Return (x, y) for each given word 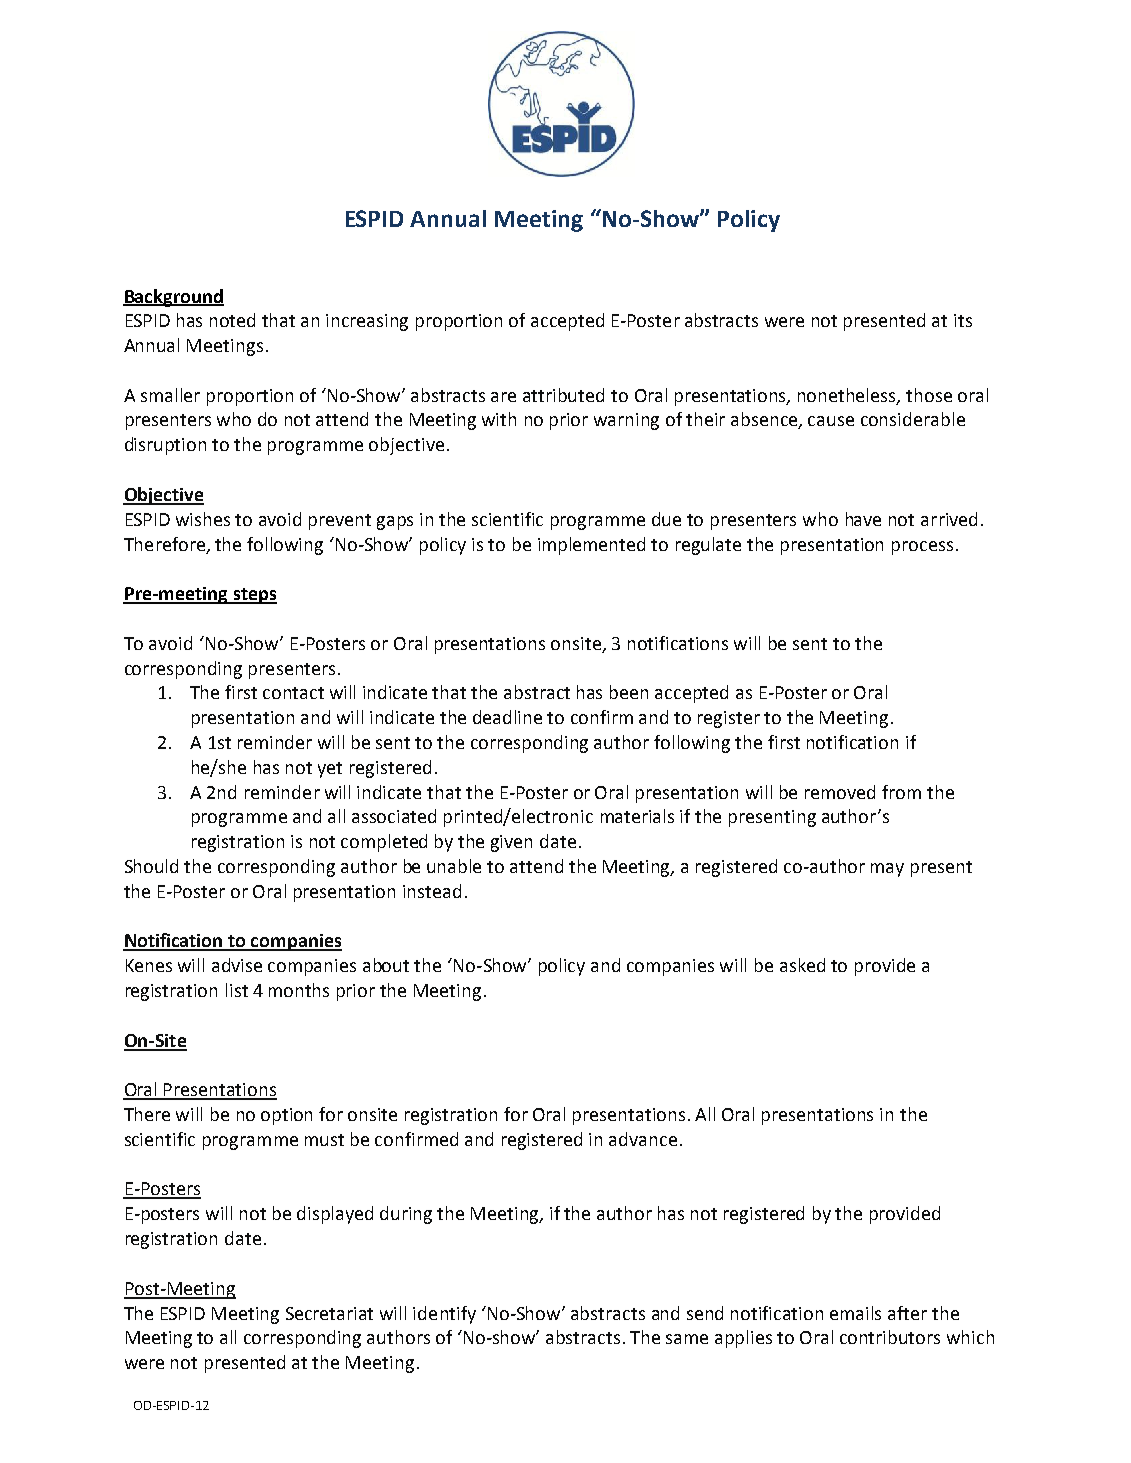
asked (802, 965)
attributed (563, 395)
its (963, 320)
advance (643, 1139)
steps (254, 596)
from (901, 792)
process (922, 548)
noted (232, 320)
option (286, 1116)
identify (444, 1315)
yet (330, 770)
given (511, 843)
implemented (591, 546)
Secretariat (329, 1313)
